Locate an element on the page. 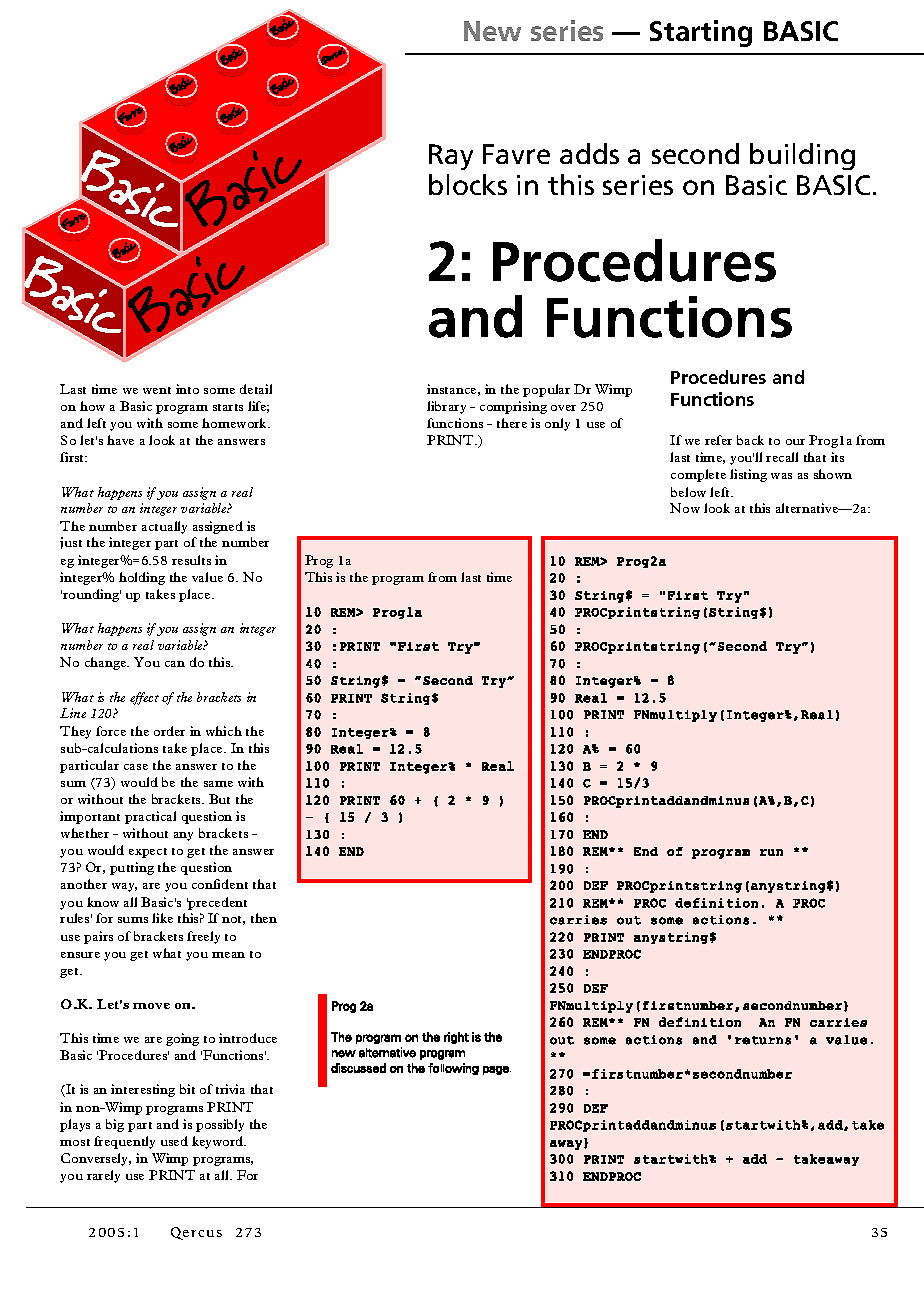  below is located at coordinates (688, 492).
